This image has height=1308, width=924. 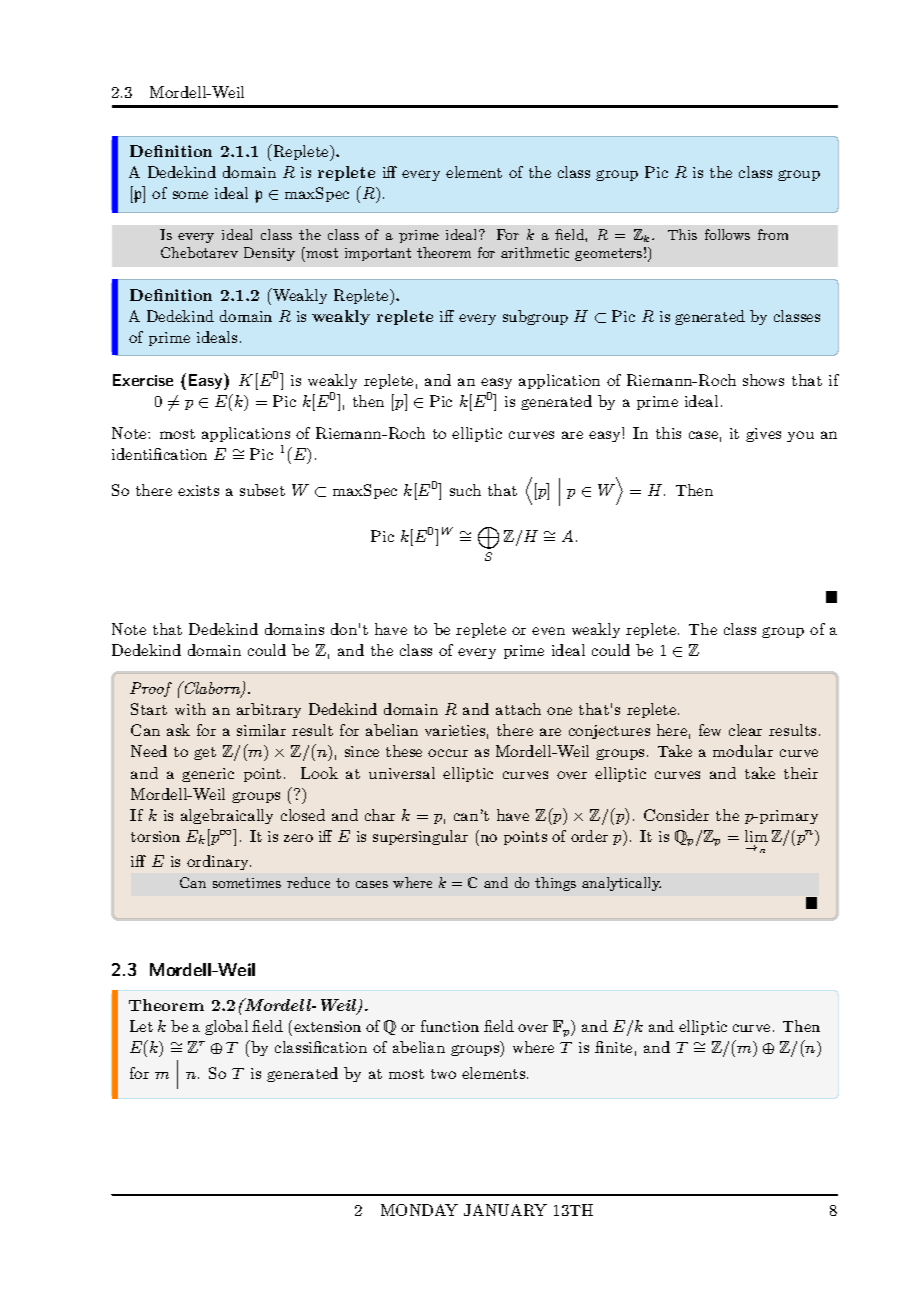 I want to click on MONDAY, so click(x=419, y=1210).
